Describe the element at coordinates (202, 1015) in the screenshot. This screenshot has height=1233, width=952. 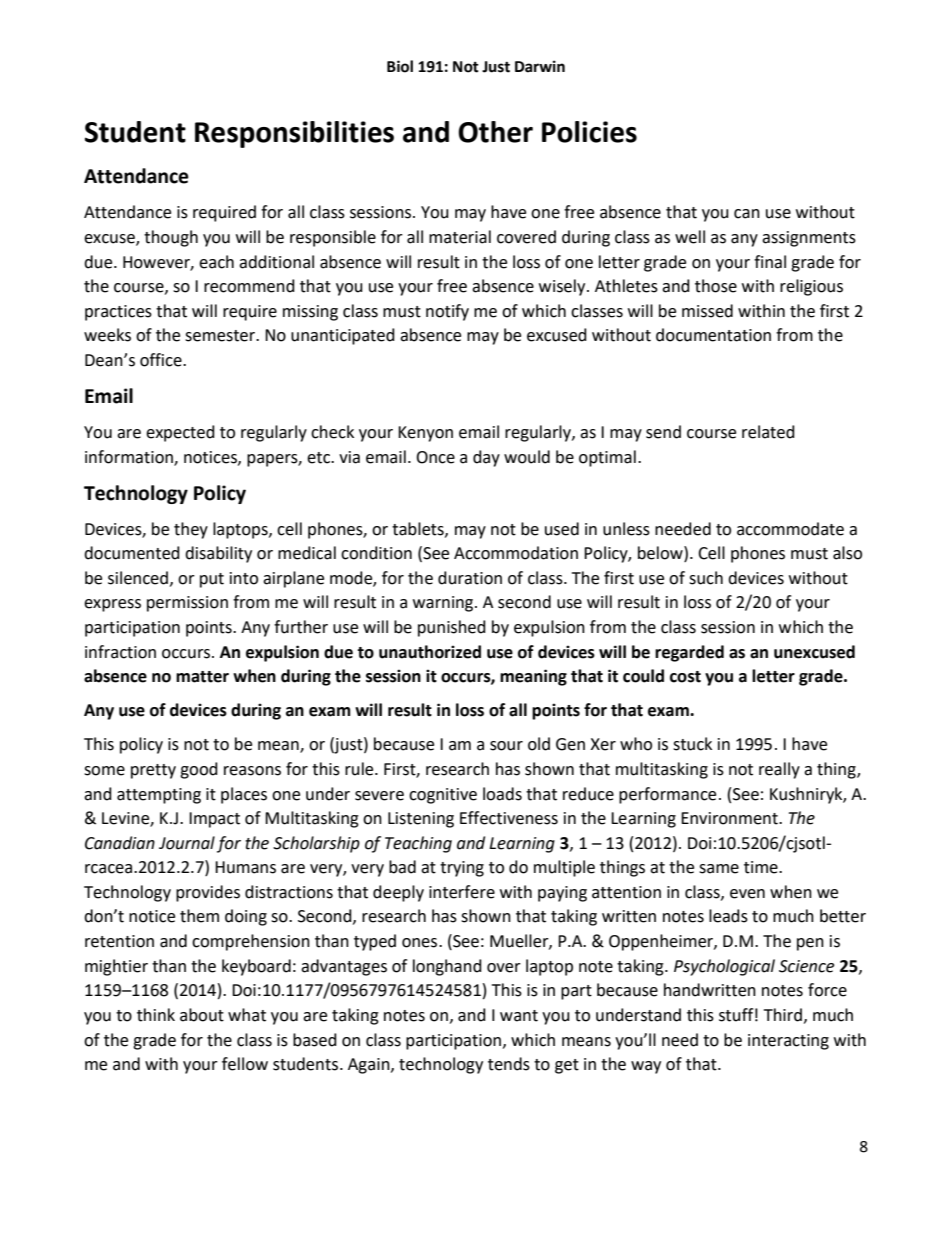
I see `about` at that location.
